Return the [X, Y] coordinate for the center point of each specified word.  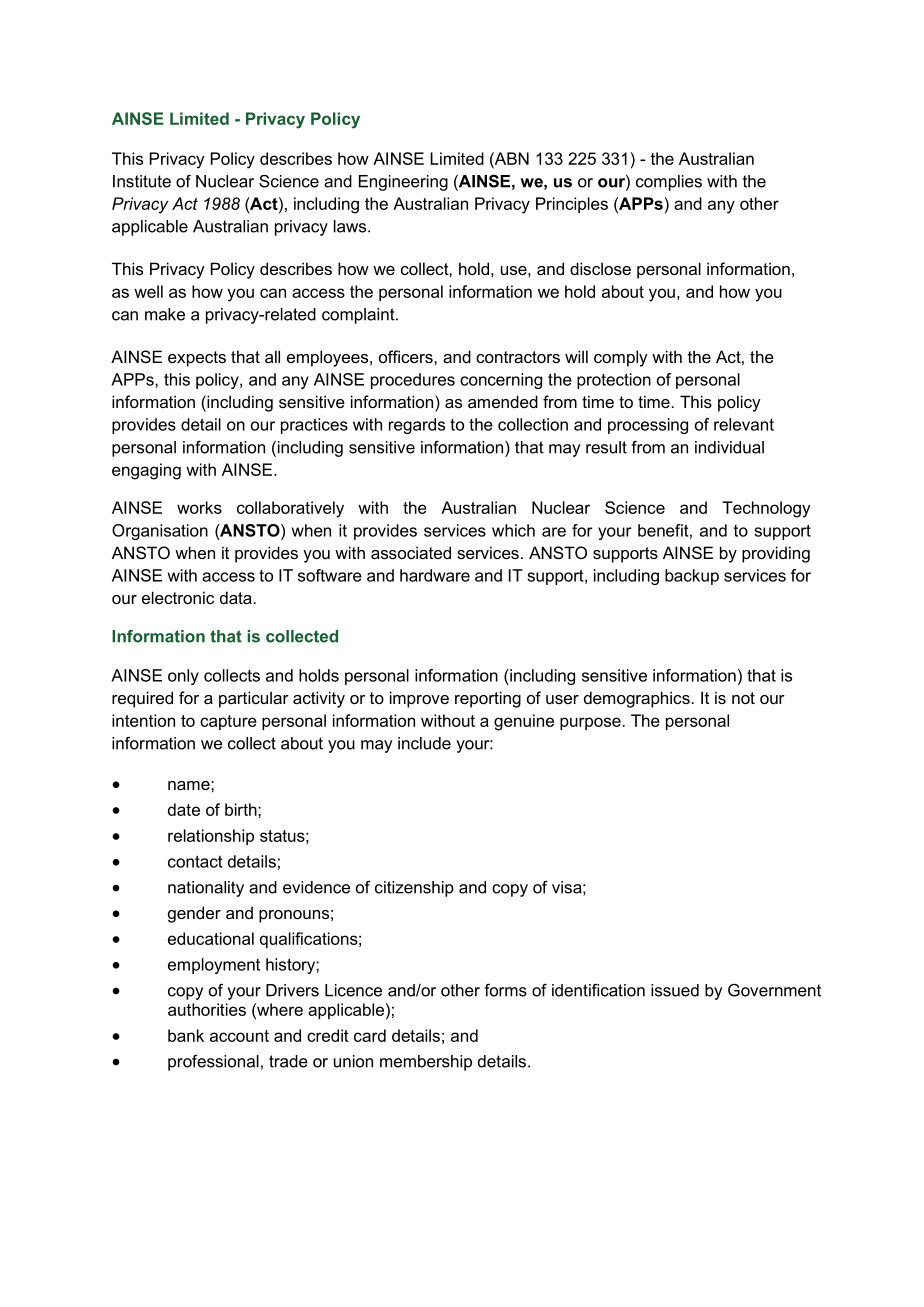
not [743, 698]
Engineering [403, 183]
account [239, 1036]
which [513, 530]
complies [669, 183]
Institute [142, 181]
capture [228, 722]
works [199, 507]
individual [729, 447]
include [424, 743]
